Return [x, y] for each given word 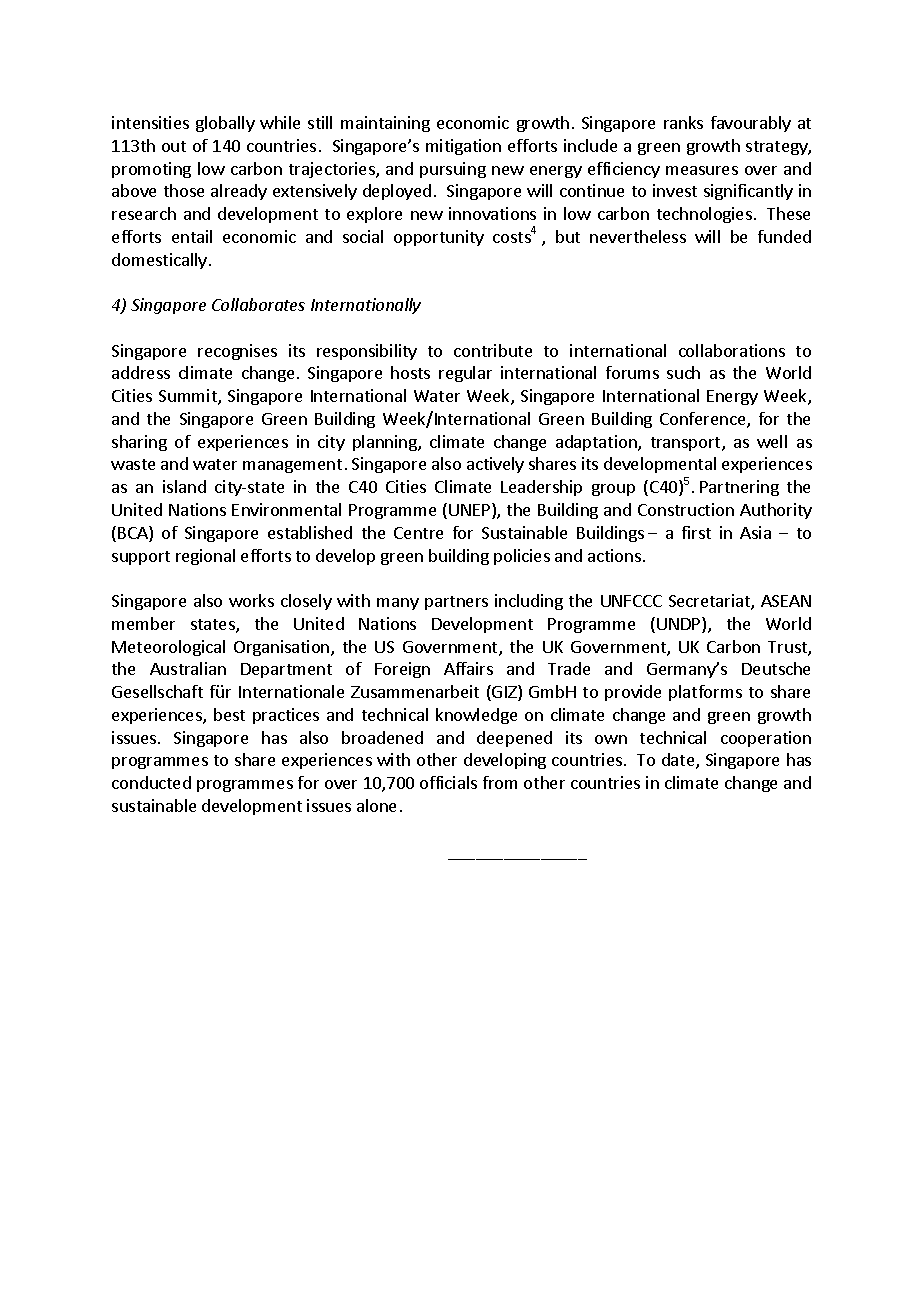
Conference [704, 420]
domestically [159, 261]
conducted [151, 782]
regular [465, 374]
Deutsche [776, 668]
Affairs [468, 668]
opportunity [439, 238]
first [696, 532]
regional [205, 557]
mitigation [463, 147]
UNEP [471, 511]
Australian [188, 668]
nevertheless [638, 236]
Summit [189, 397]
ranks [683, 122]
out [174, 146]
